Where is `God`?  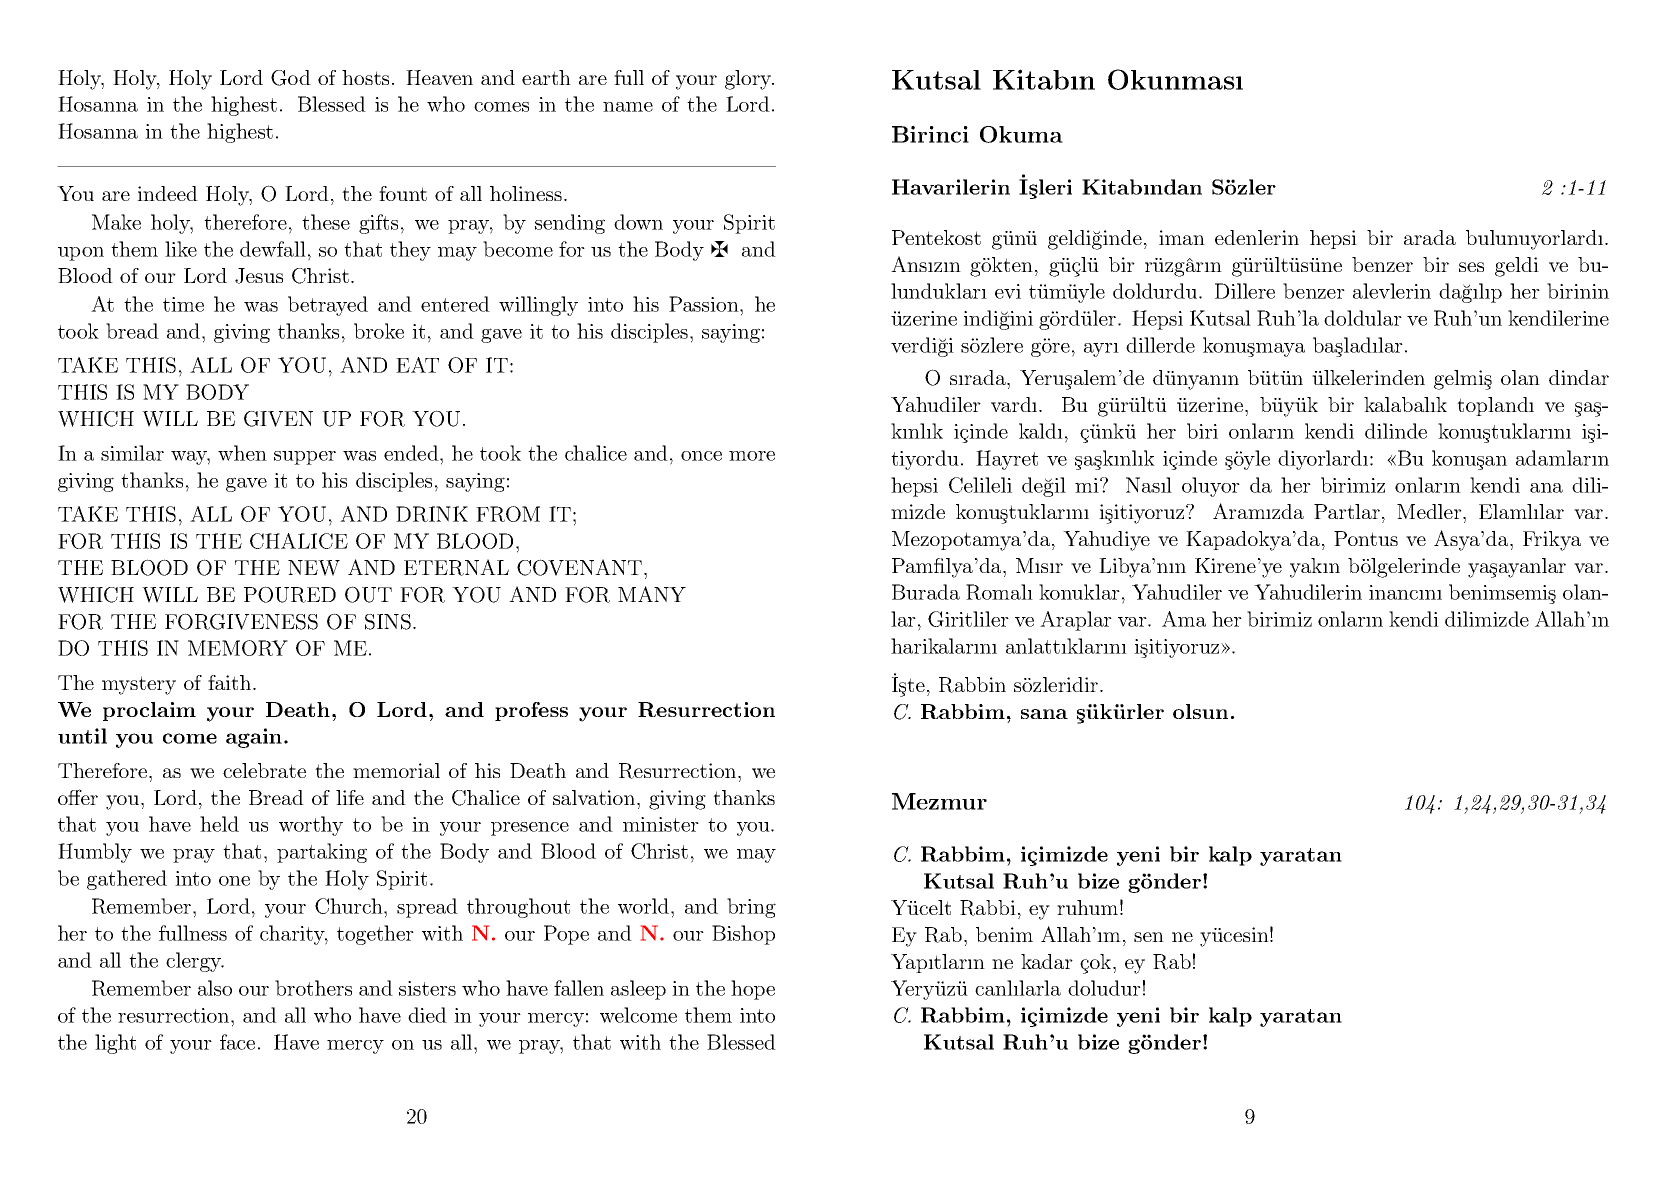
God is located at coordinates (291, 78).
